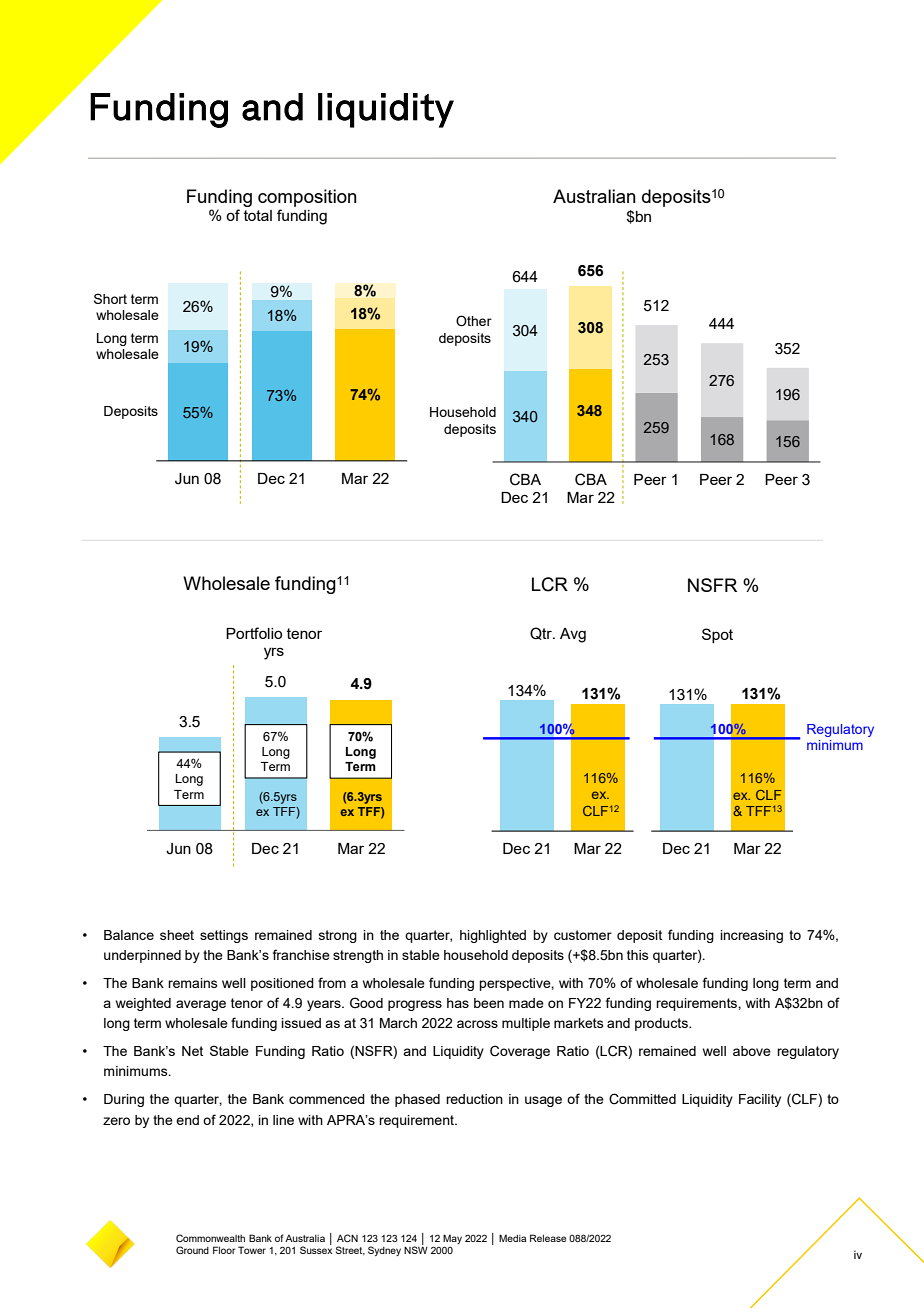 Image resolution: width=924 pixels, height=1308 pixels. What do you see at coordinates (258, 215) in the screenshot?
I see `total` at bounding box center [258, 215].
